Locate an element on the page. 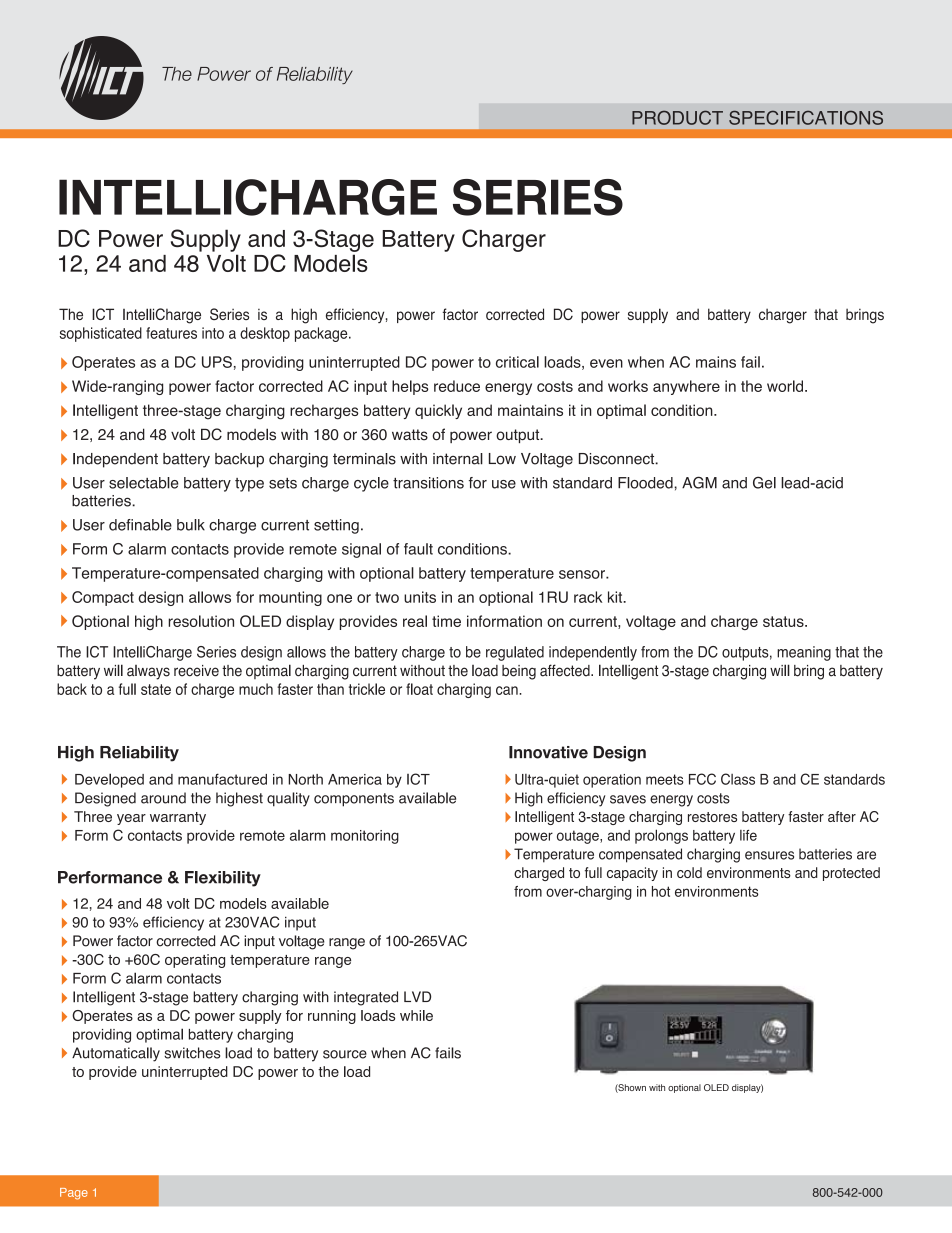 Image resolution: width=952 pixels, height=1233 pixels. PRODUCT is located at coordinates (677, 117).
